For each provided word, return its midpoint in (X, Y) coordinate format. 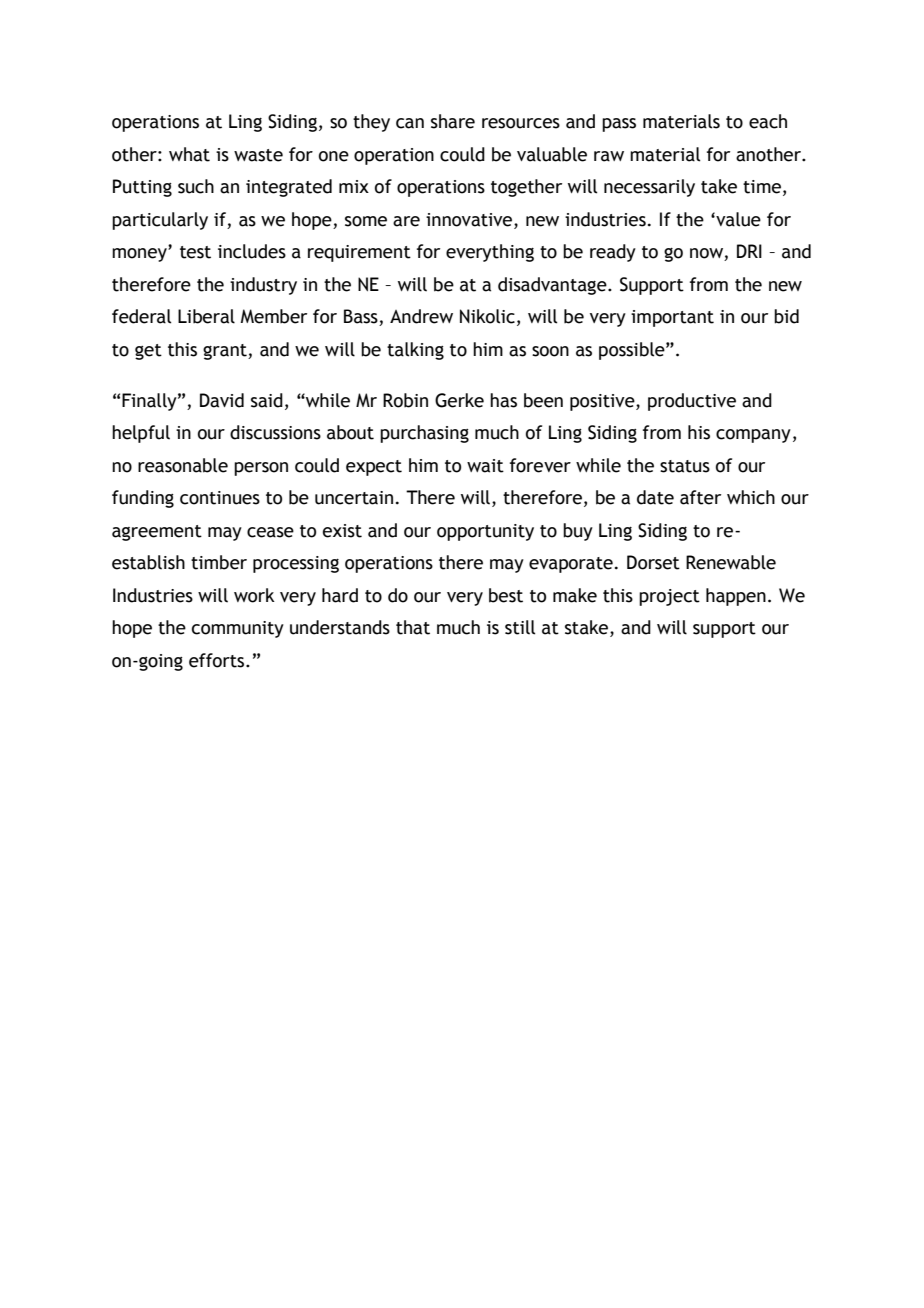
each (768, 121)
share (453, 121)
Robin (405, 400)
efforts (218, 660)
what (189, 154)
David (222, 400)
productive (692, 402)
